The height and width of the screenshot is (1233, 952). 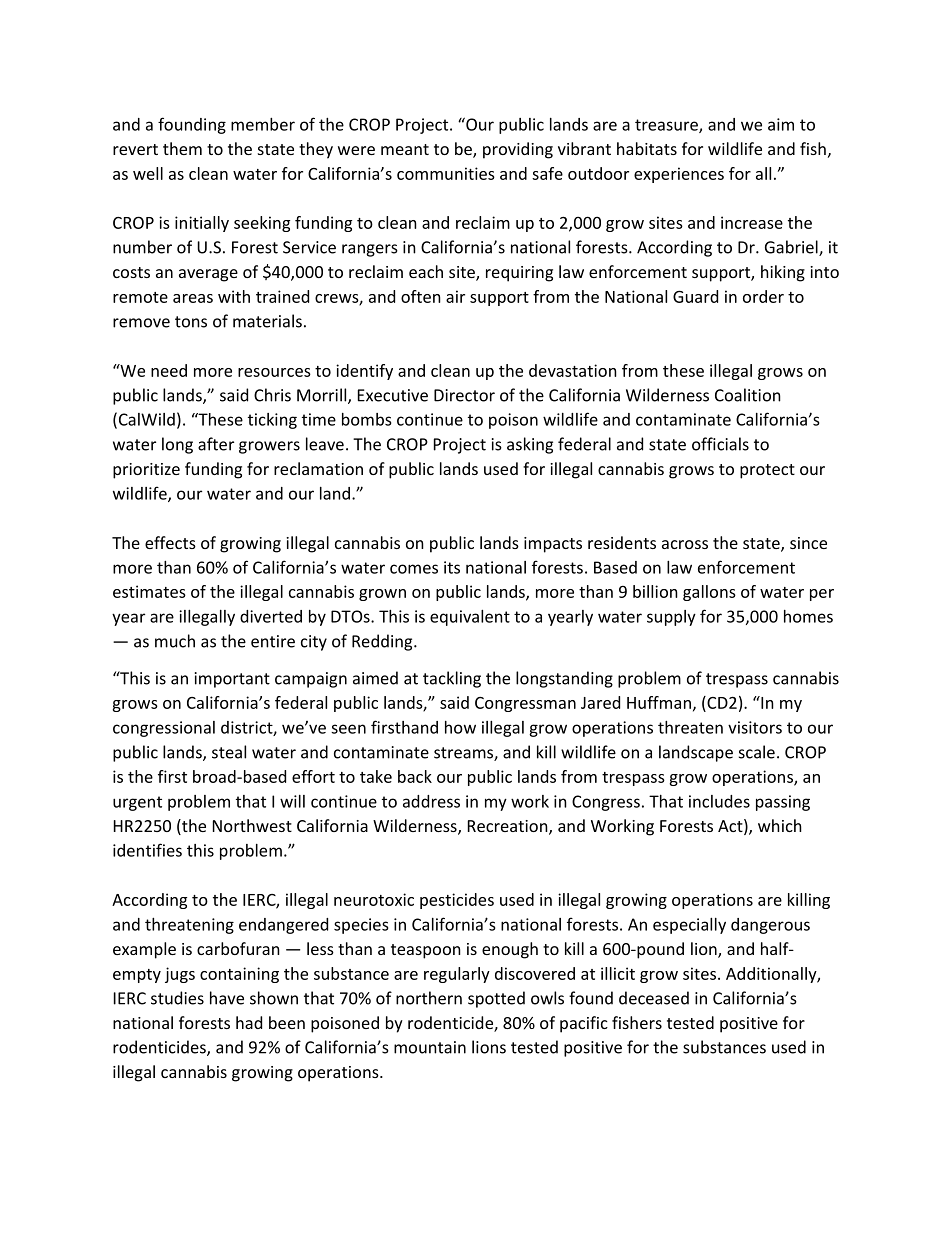 I want to click on providing, so click(x=518, y=150).
